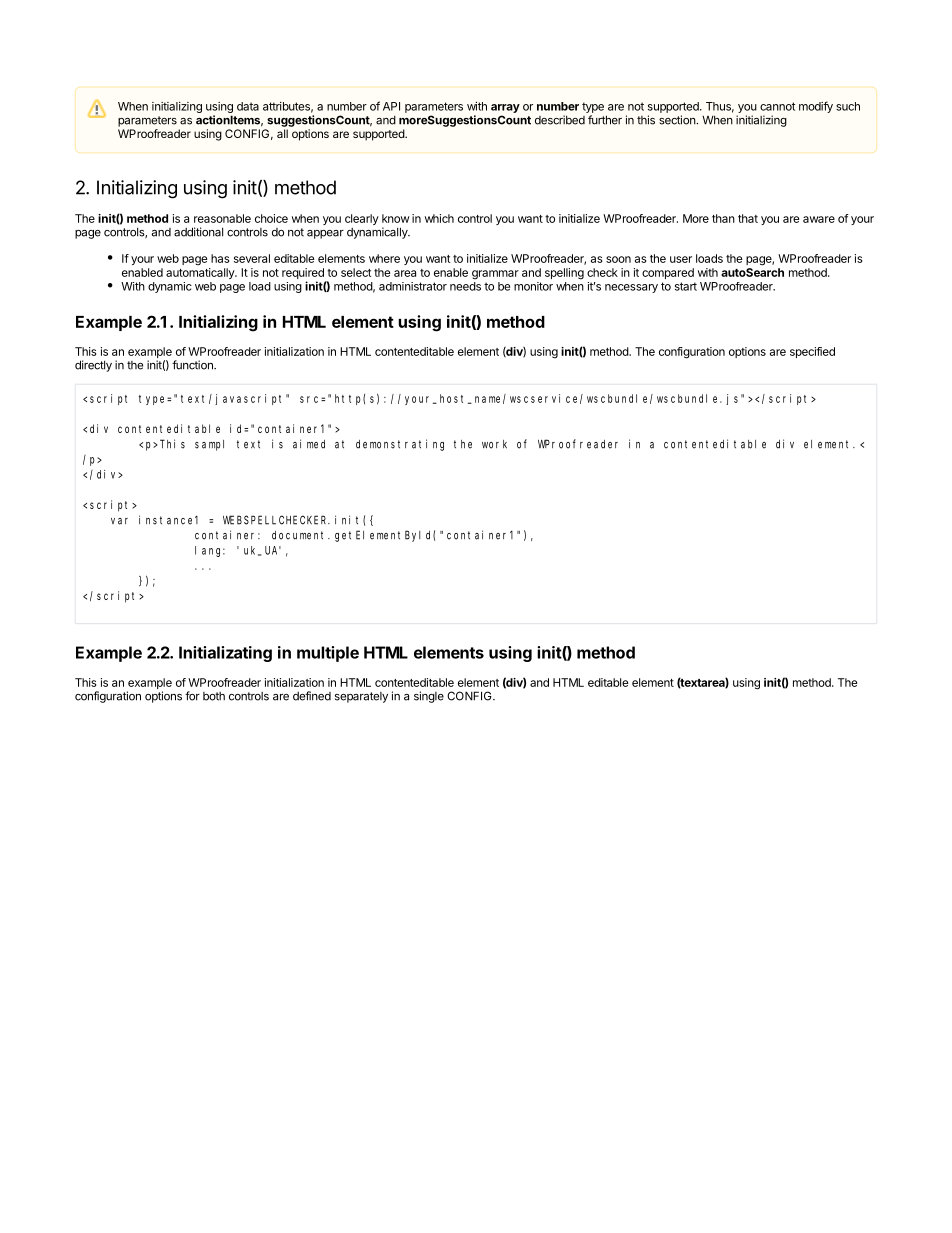  Describe the element at coordinates (192, 696) in the page. I see `for` at that location.
